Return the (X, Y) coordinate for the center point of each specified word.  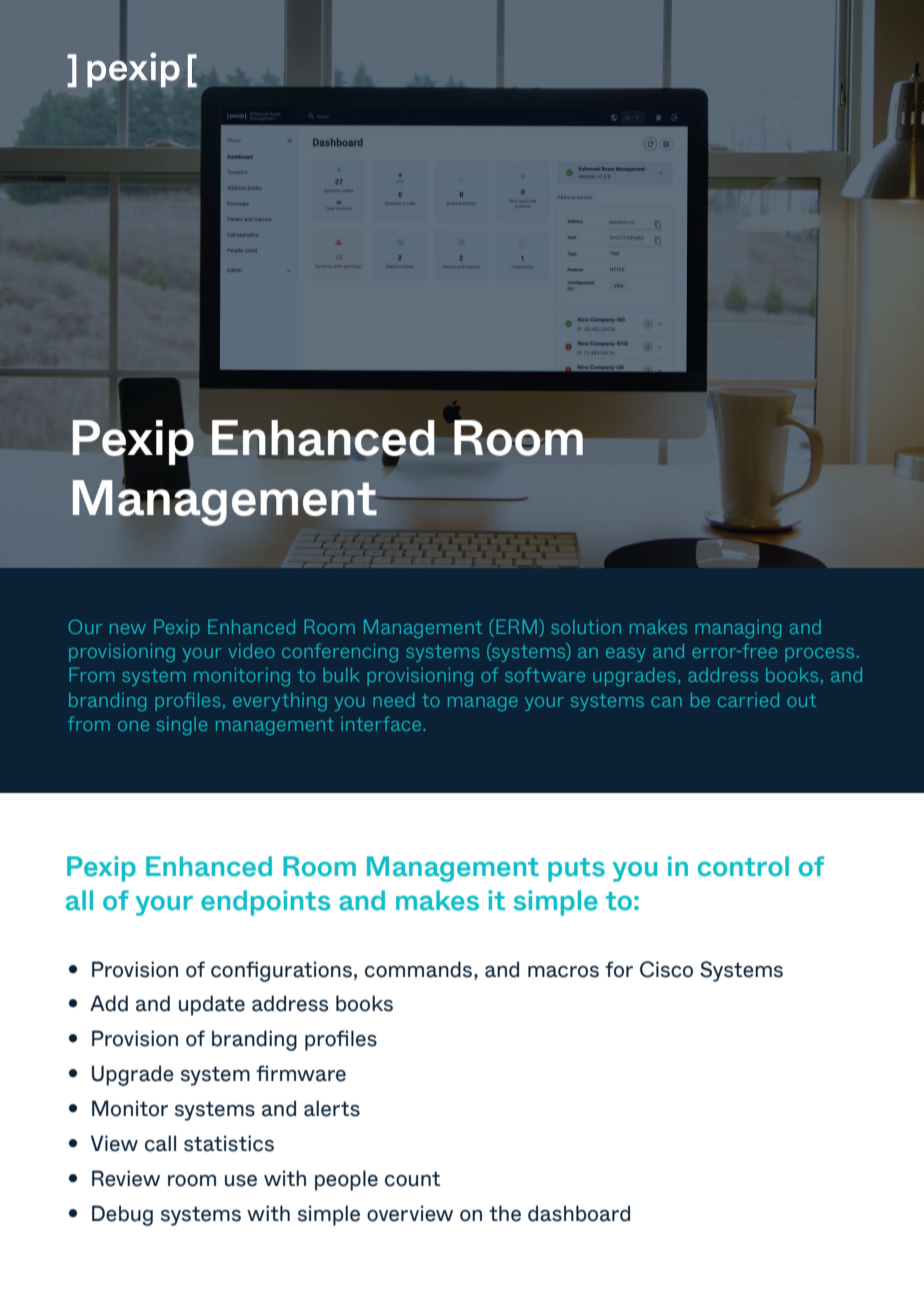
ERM (516, 626)
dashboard (579, 1213)
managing (738, 629)
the (505, 1213)
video (251, 650)
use (241, 1181)
